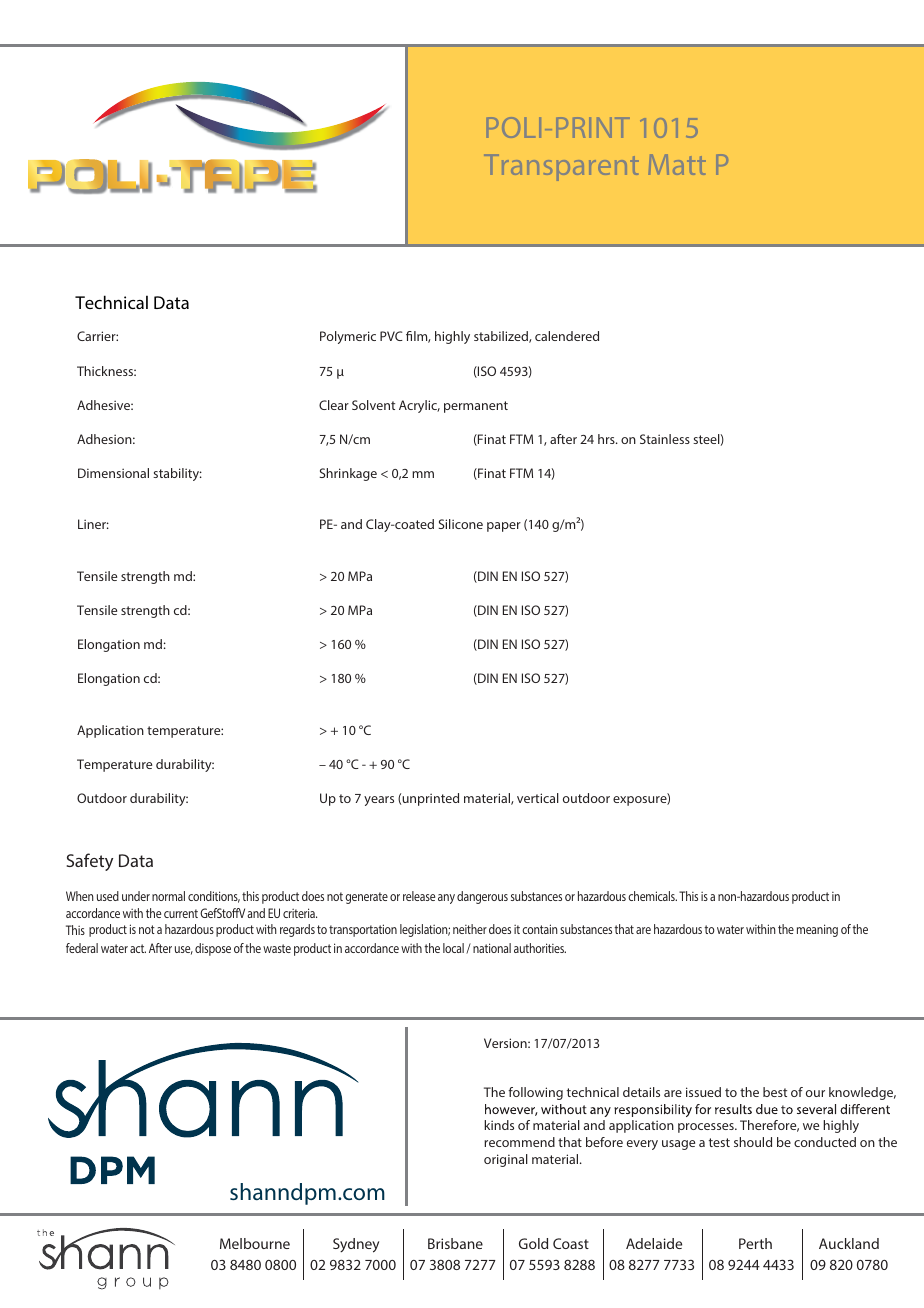 This document has height=1308, width=924. What do you see at coordinates (677, 165) in the document?
I see `Matt` at bounding box center [677, 165].
